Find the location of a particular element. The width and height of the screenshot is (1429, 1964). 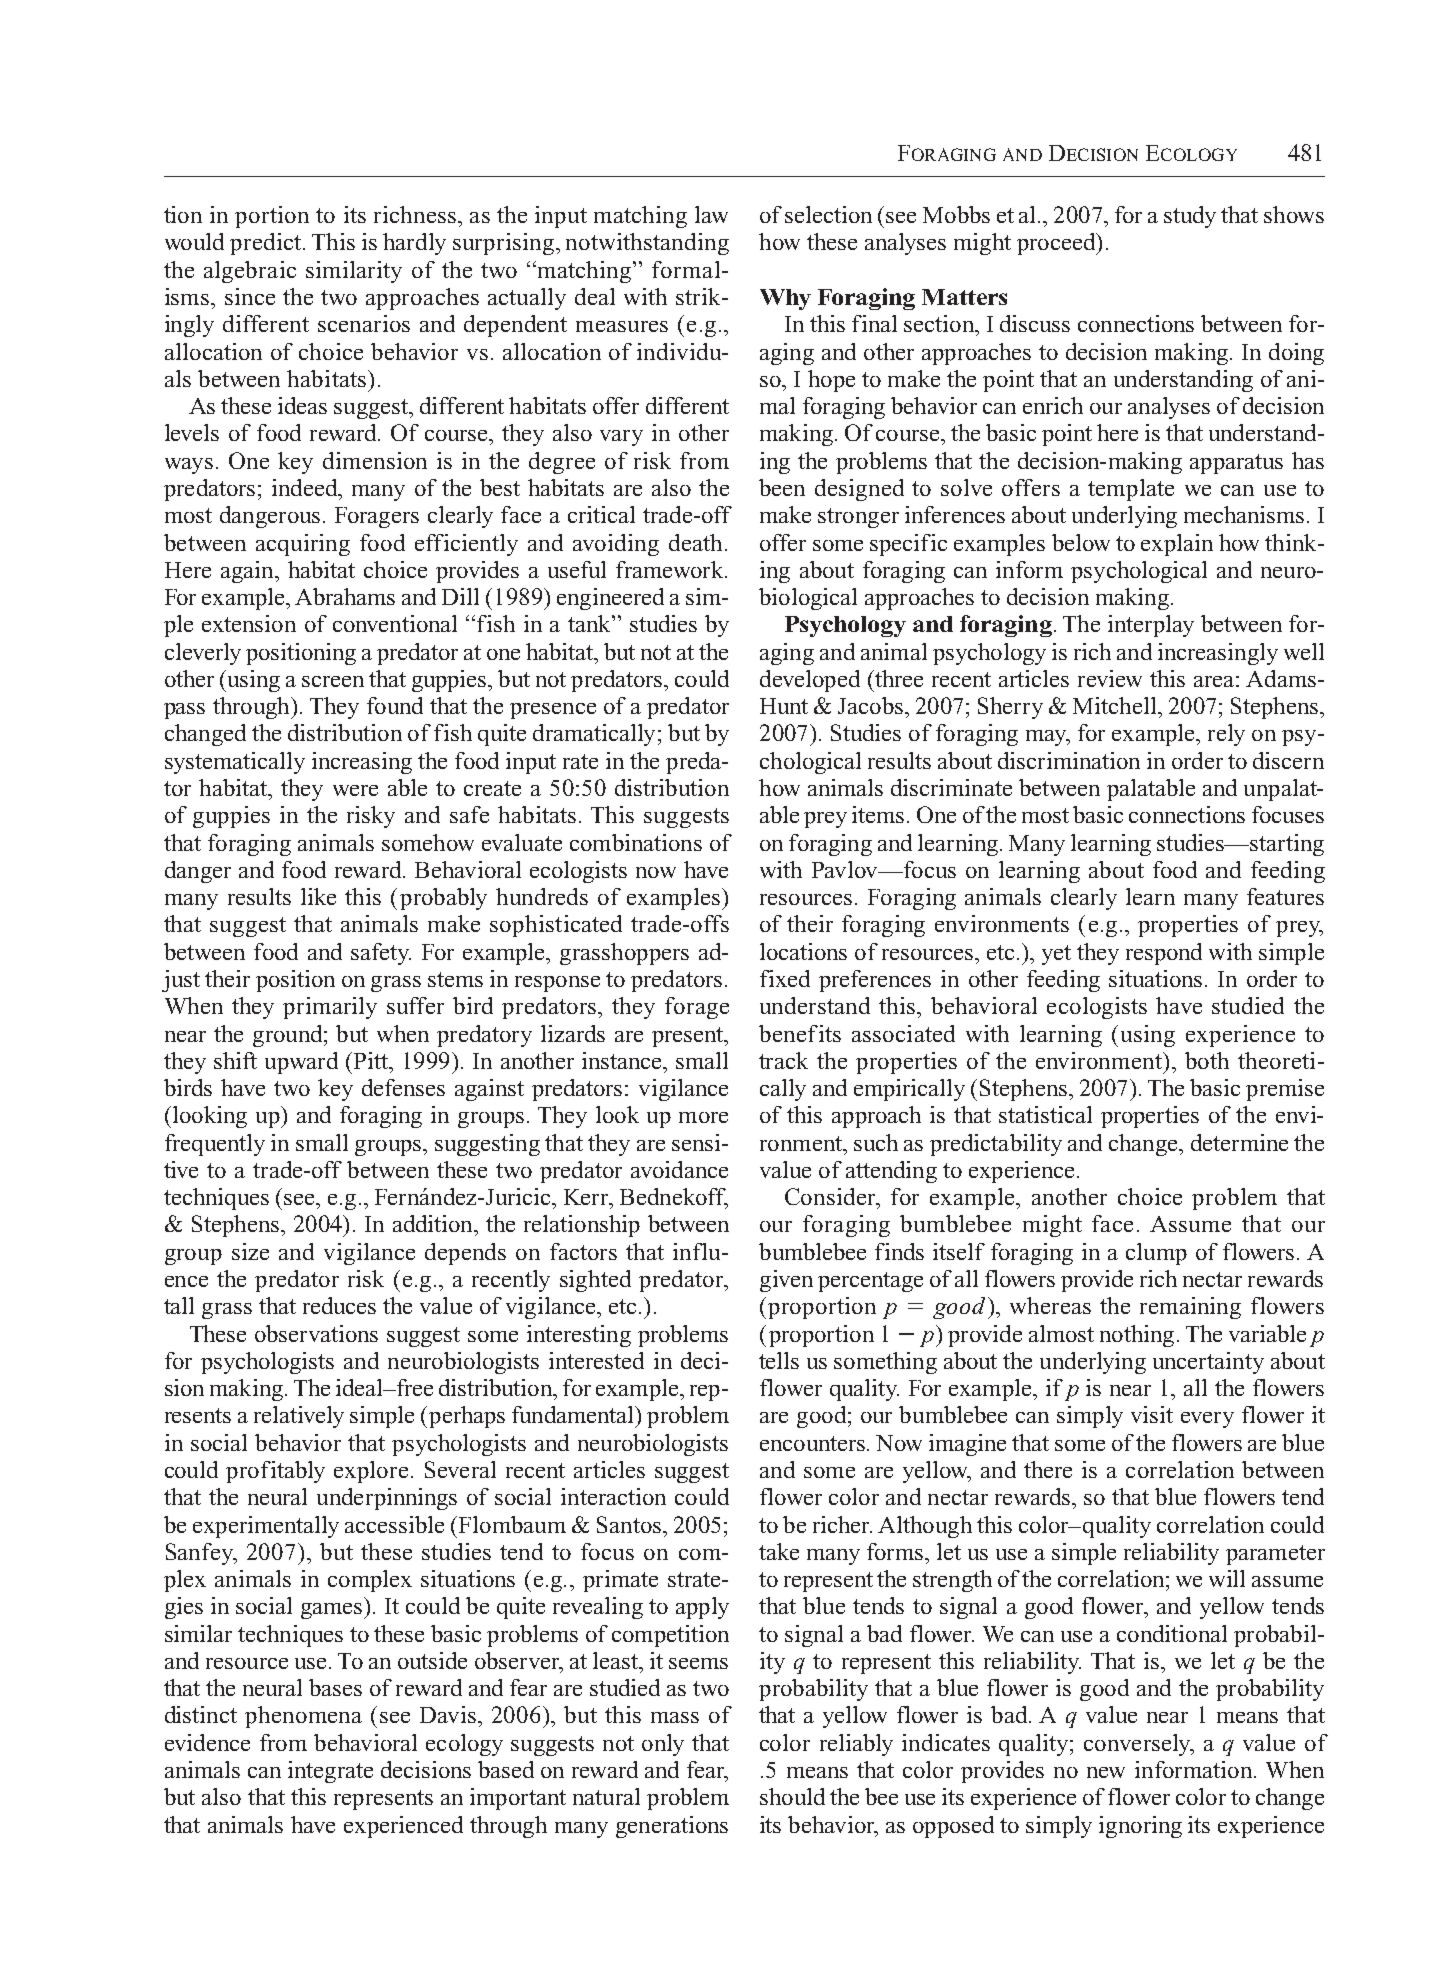

Why is located at coordinates (785, 299).
